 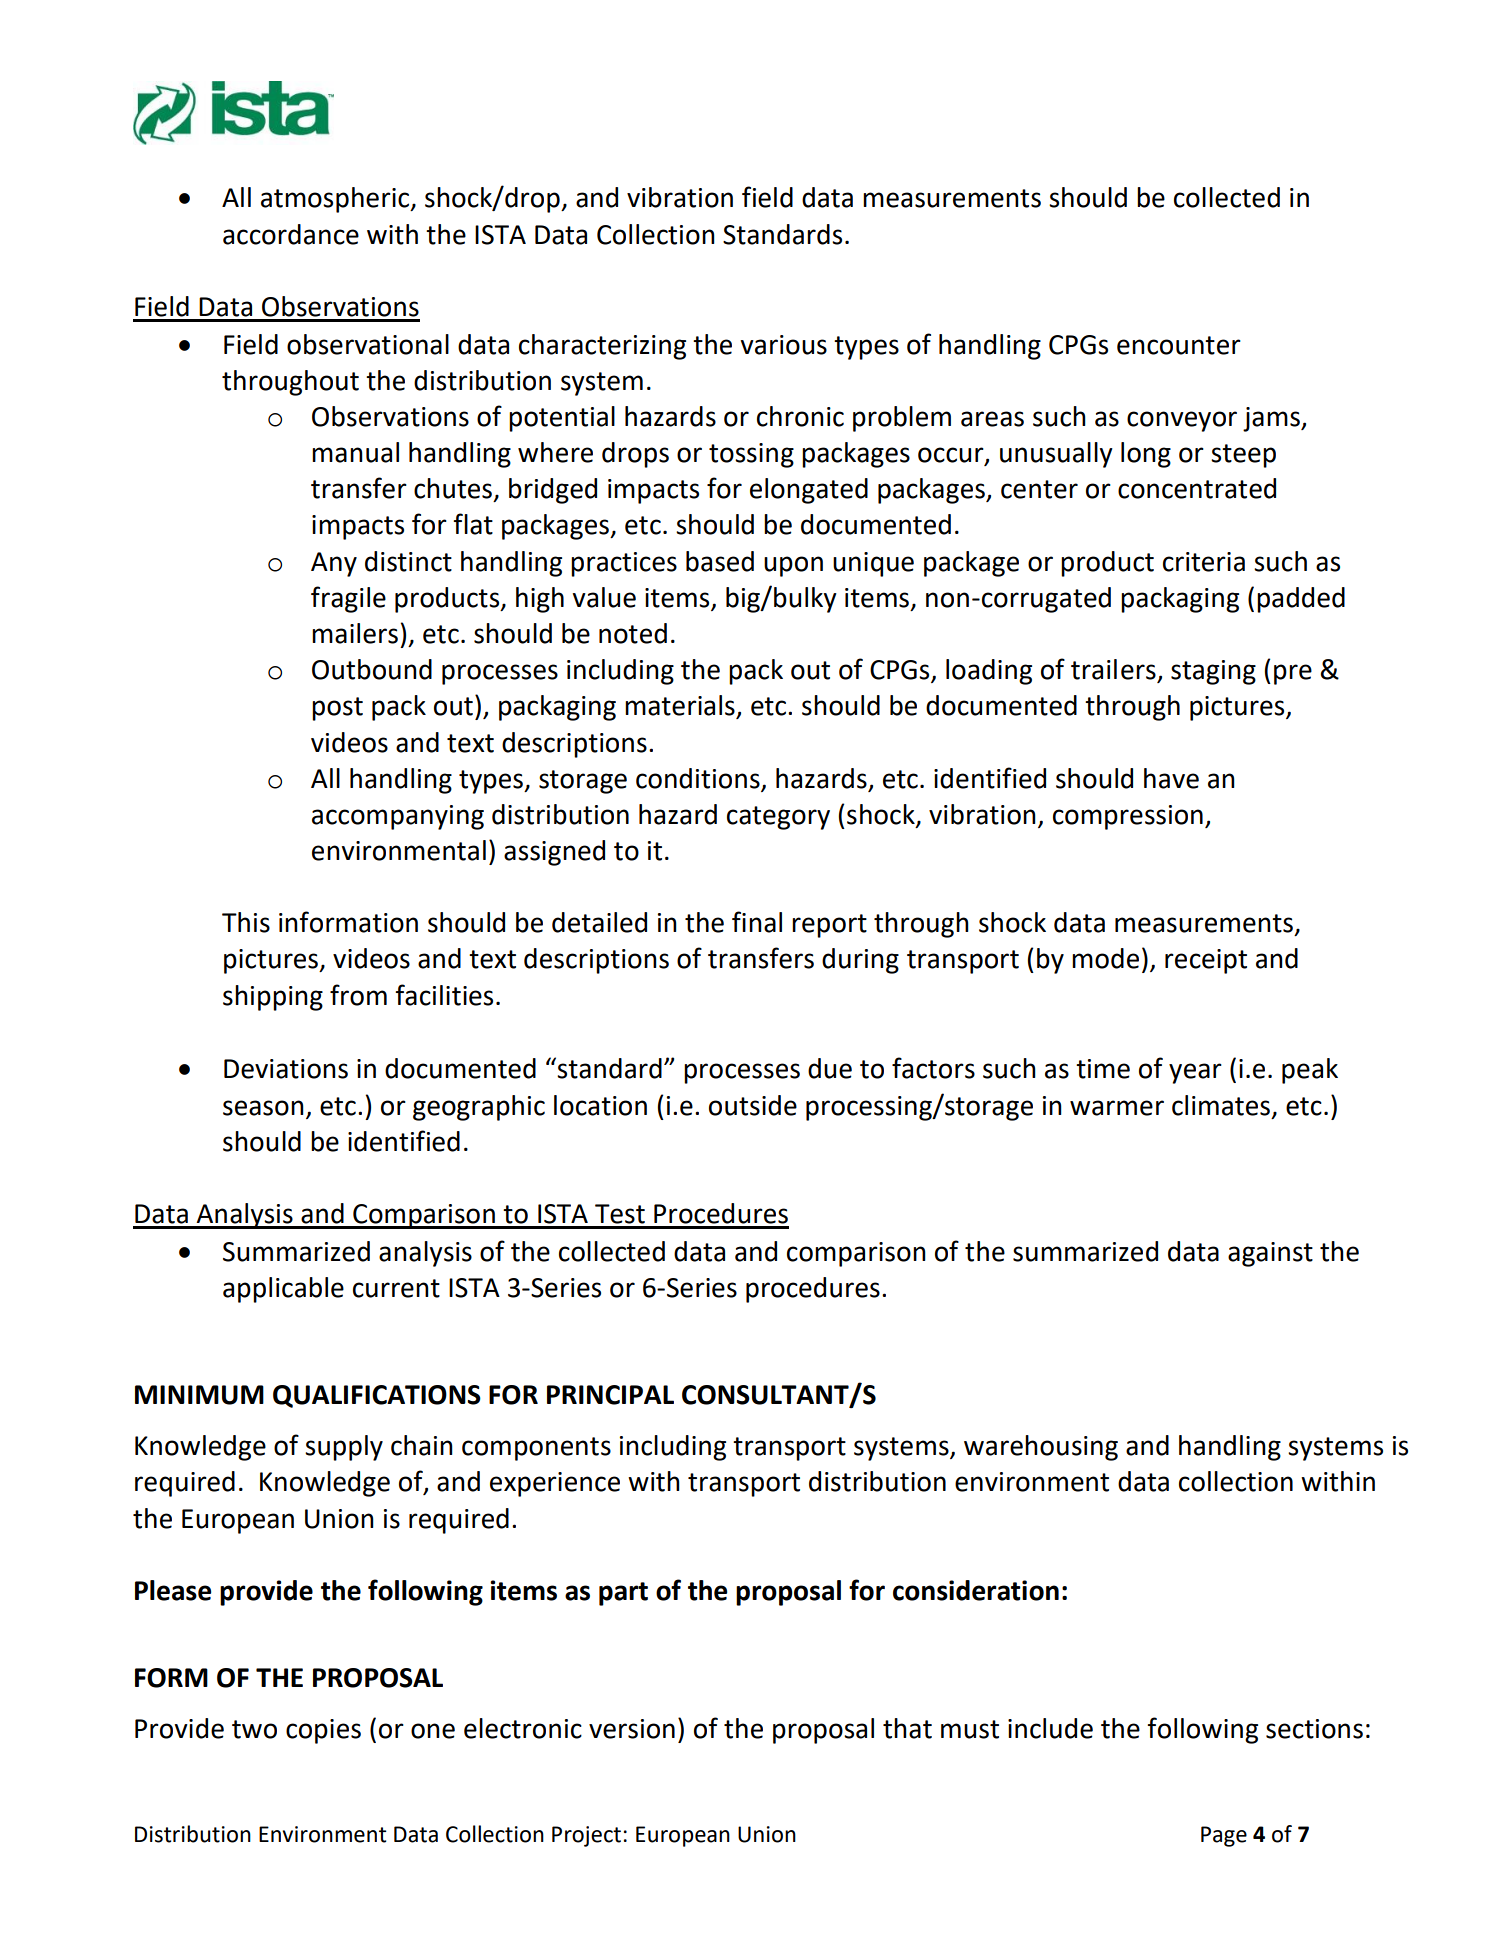 I want to click on conditions, so click(x=698, y=778).
